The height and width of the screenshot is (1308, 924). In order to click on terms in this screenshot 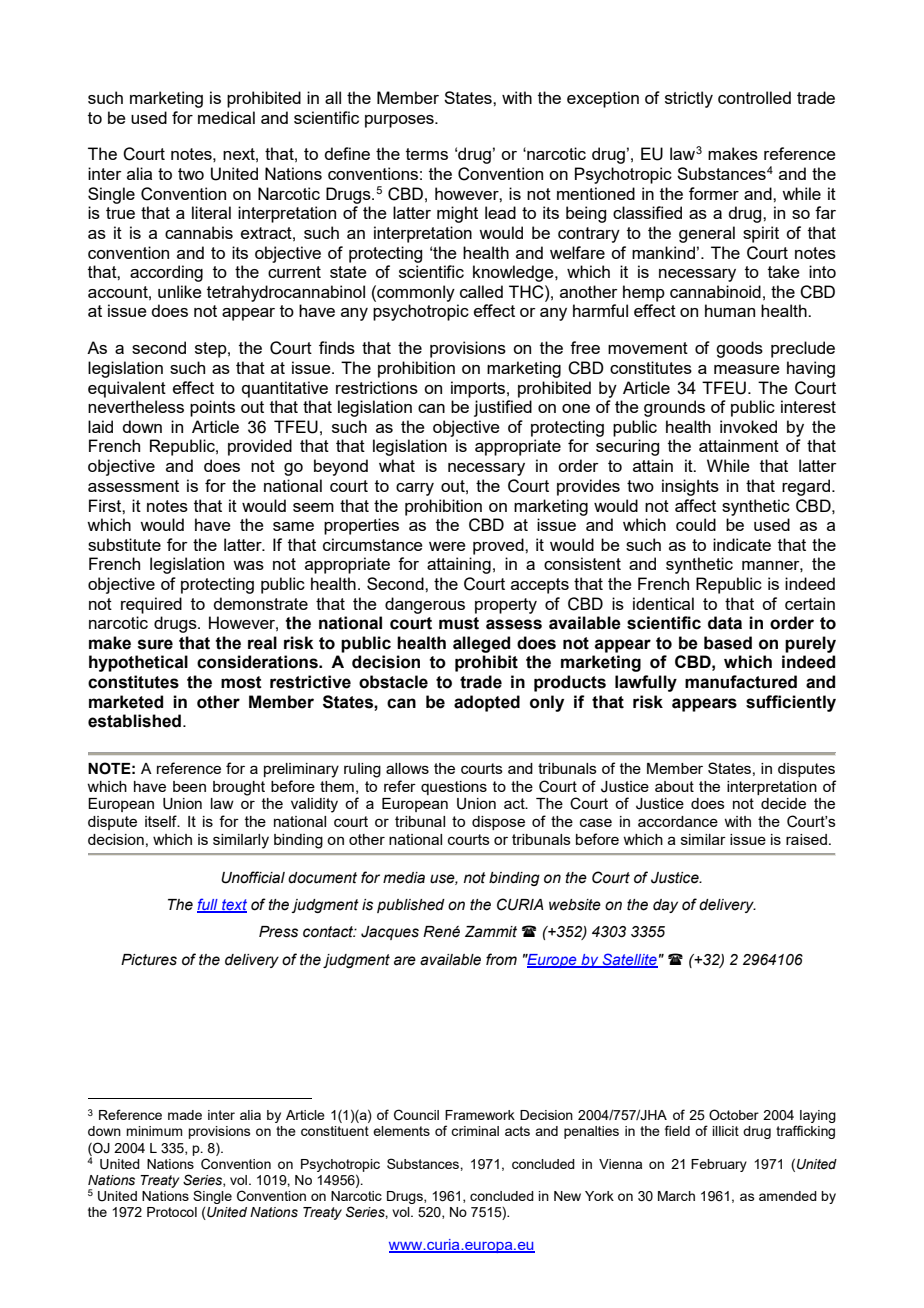, I will do `click(427, 154)`.
